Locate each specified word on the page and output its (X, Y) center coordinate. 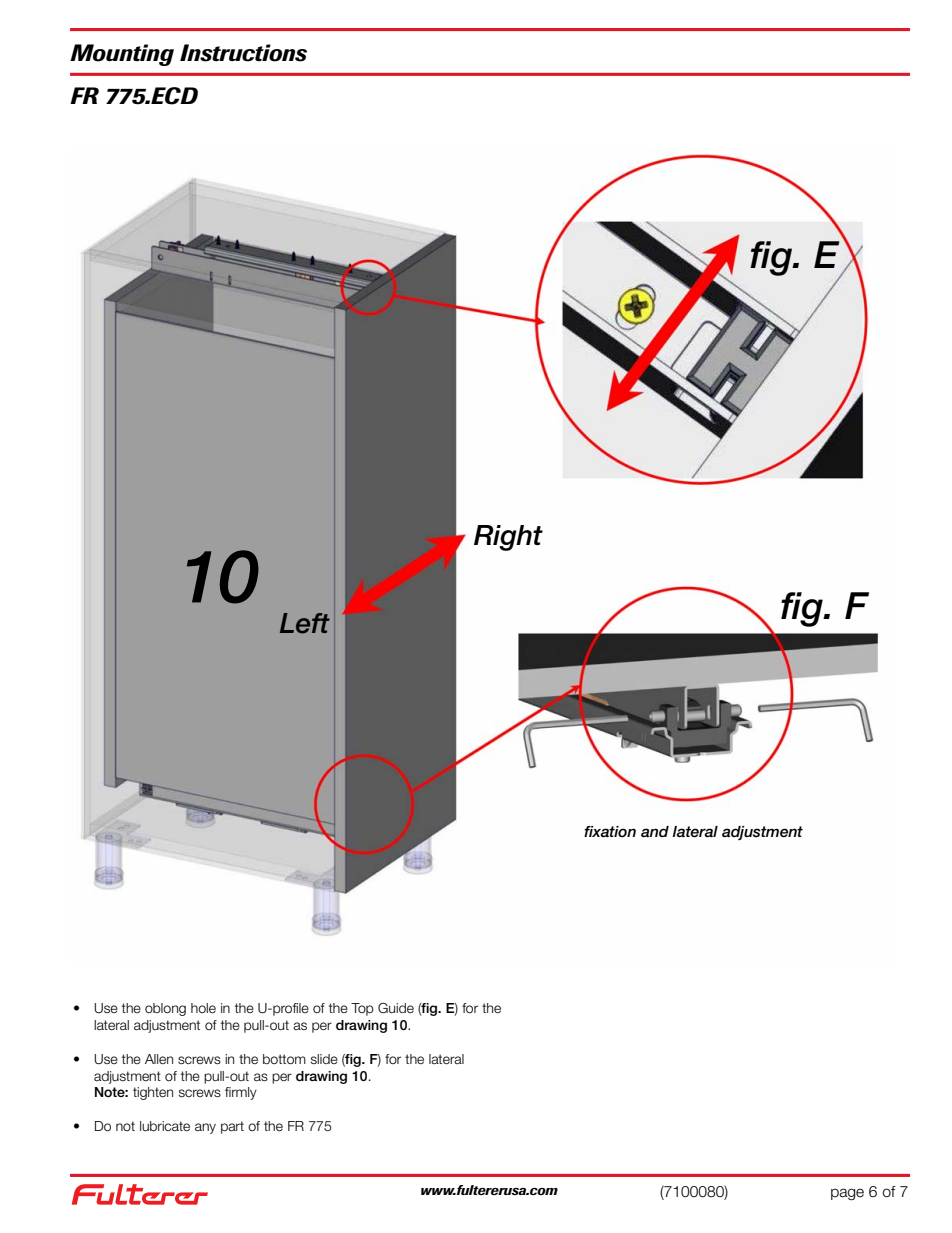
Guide (396, 1008)
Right (508, 538)
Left (305, 623)
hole (203, 1008)
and (655, 831)
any (205, 1128)
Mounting (122, 55)
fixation (610, 831)
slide (324, 1059)
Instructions (243, 53)
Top (362, 1009)
